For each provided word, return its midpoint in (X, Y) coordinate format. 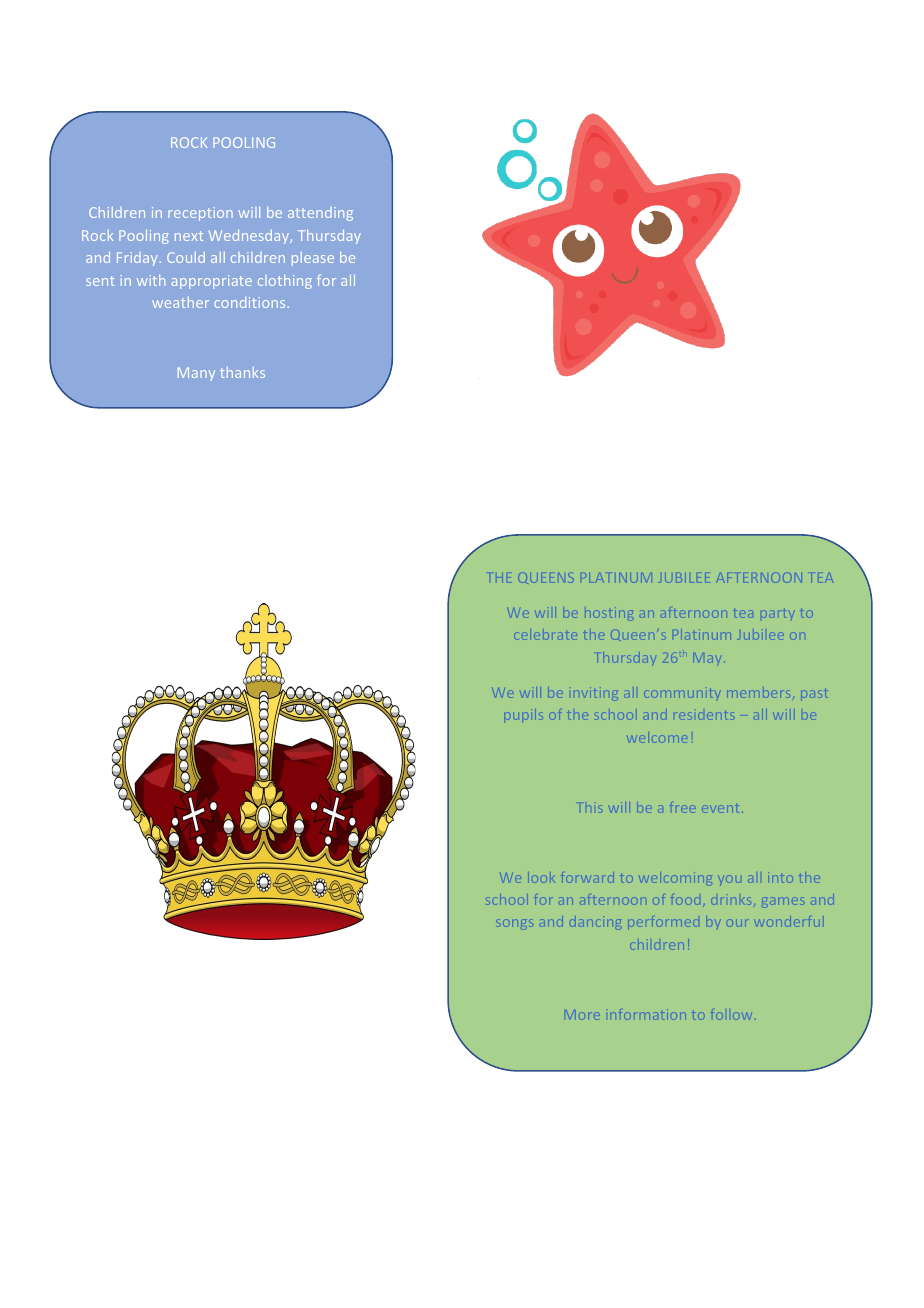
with (151, 280)
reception (200, 214)
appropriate (211, 282)
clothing (285, 282)
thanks (242, 372)
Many (196, 374)
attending (320, 214)
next (189, 236)
